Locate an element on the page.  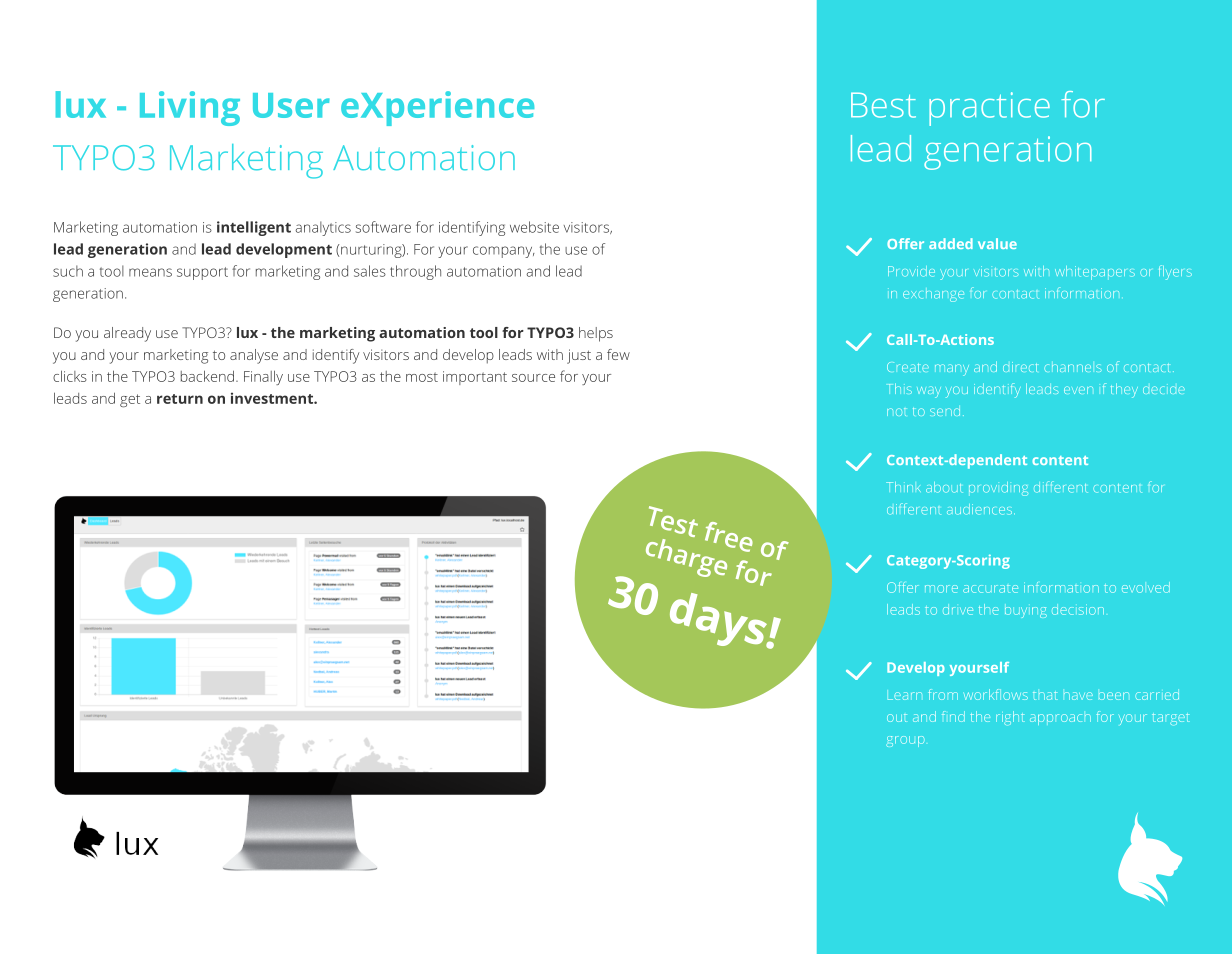
Best is located at coordinates (883, 105).
